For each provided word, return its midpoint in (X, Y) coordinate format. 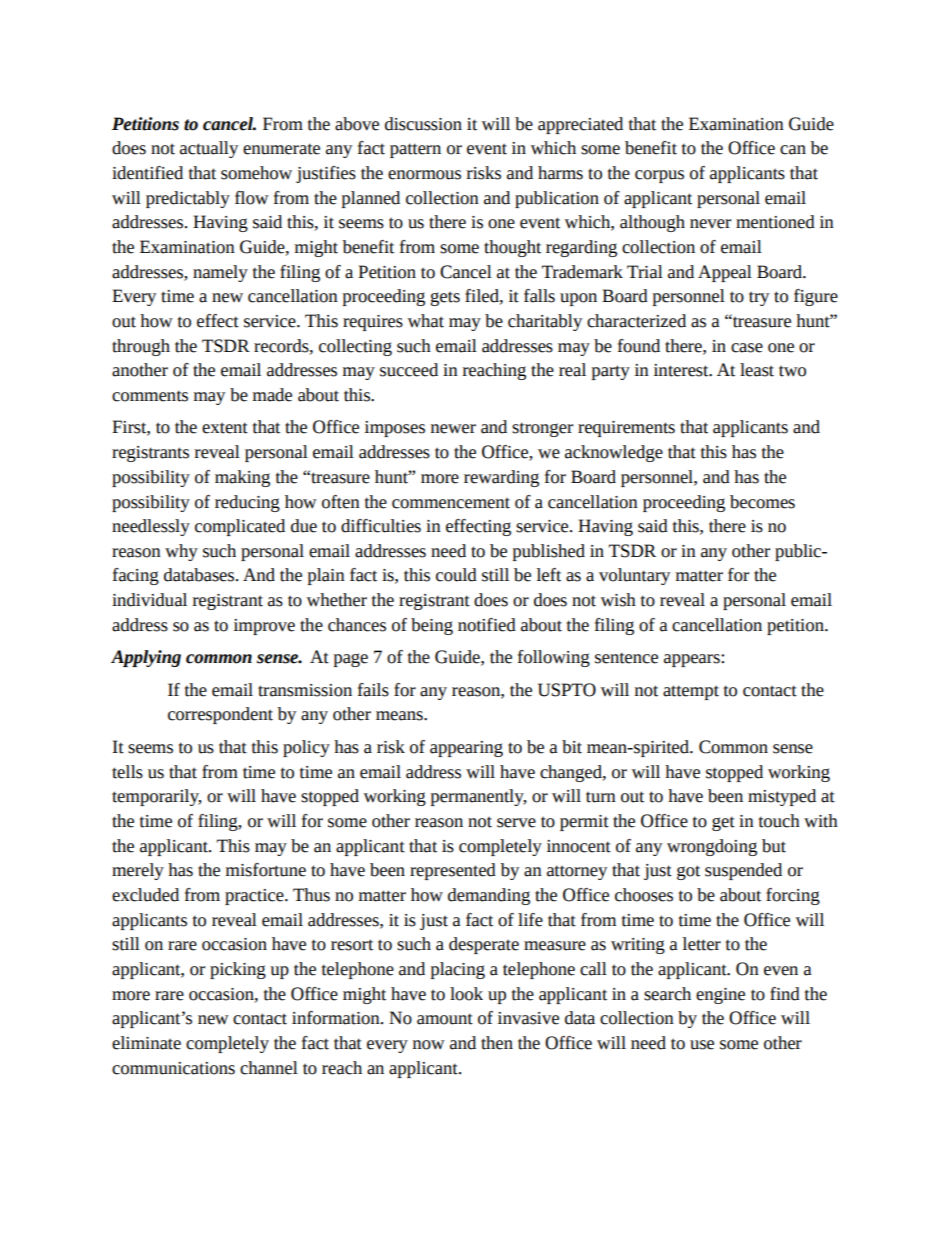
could (456, 575)
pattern (415, 150)
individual (149, 600)
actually (209, 149)
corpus (659, 176)
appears (693, 660)
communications (173, 1068)
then (497, 1043)
